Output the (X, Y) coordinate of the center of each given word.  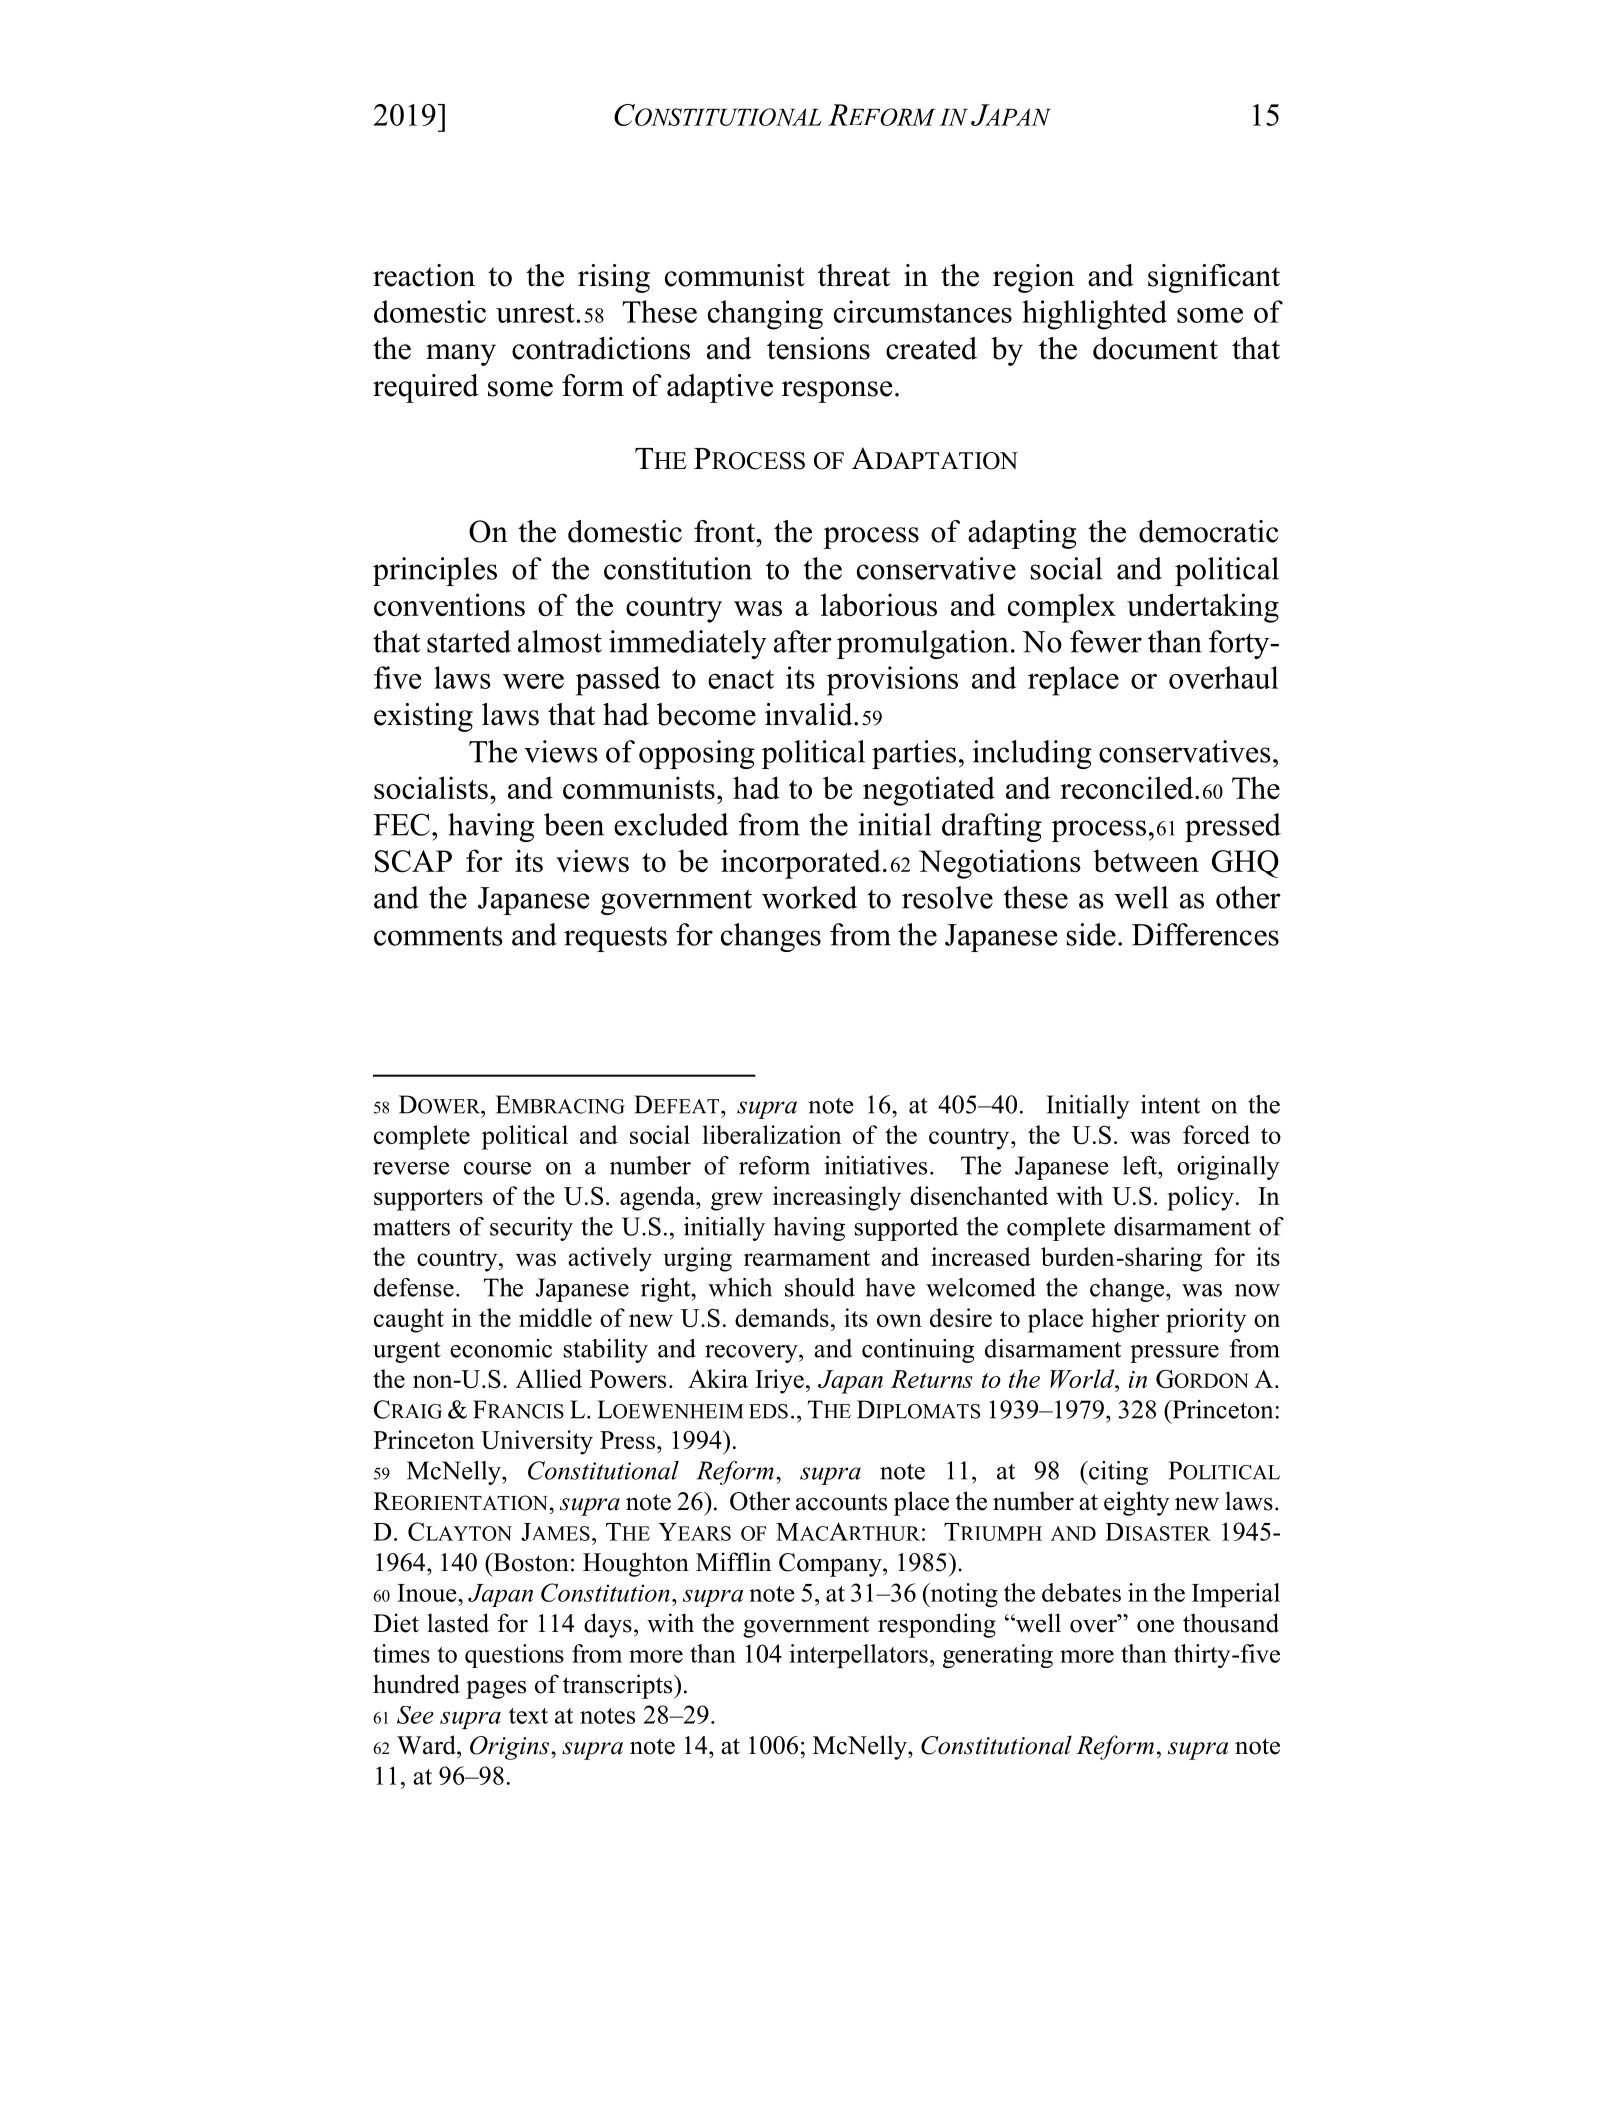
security (531, 1229)
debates (1081, 1592)
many (461, 355)
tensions (818, 348)
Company (831, 1565)
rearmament (807, 1258)
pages (496, 1689)
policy (1200, 1198)
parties (914, 754)
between (1146, 860)
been (574, 824)
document (1155, 348)
